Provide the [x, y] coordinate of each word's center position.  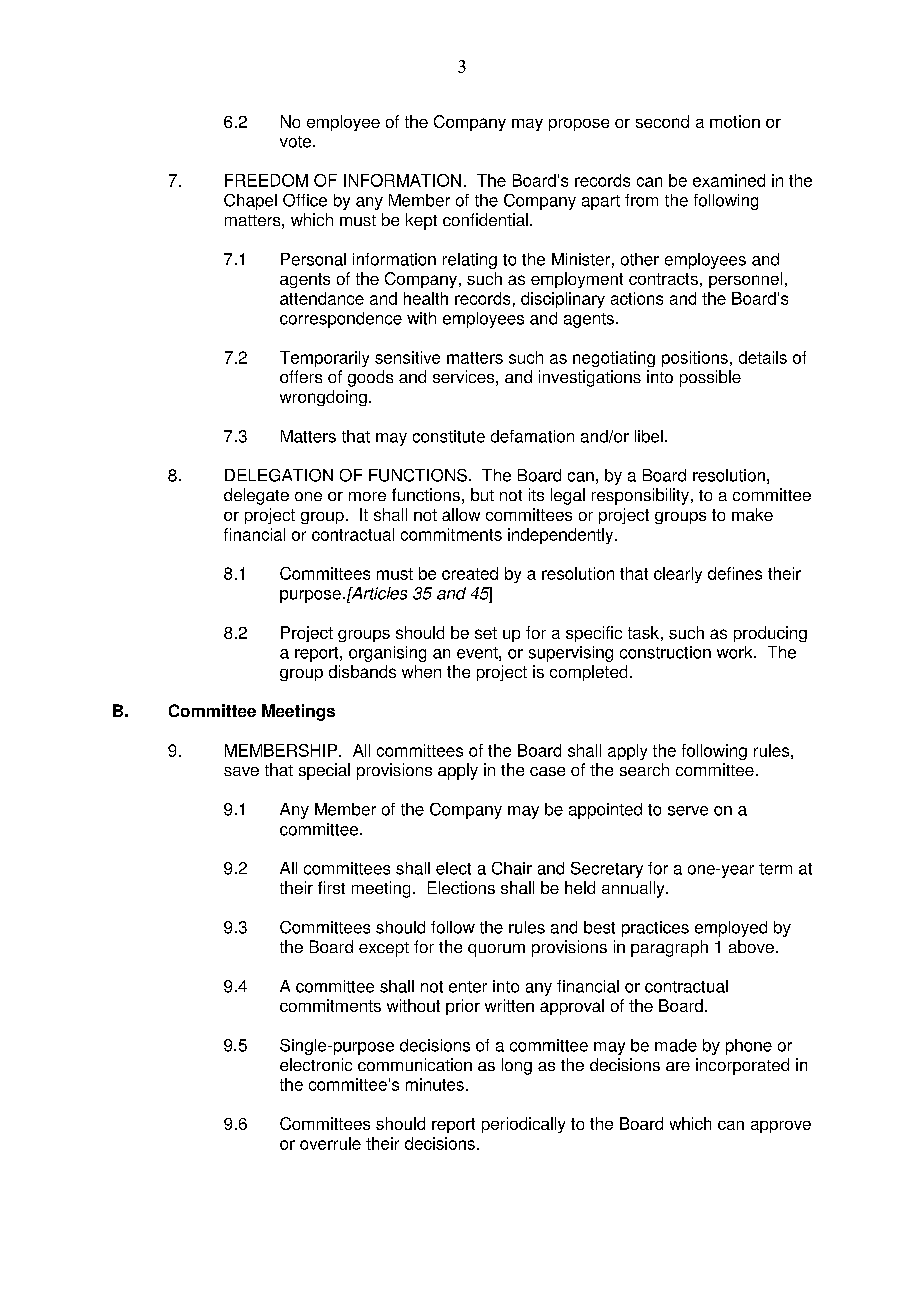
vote [297, 142]
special [324, 771]
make [752, 514]
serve [688, 811]
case [547, 771]
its [536, 494]
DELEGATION [279, 475]
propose [579, 125]
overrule [330, 1143]
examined [729, 180]
